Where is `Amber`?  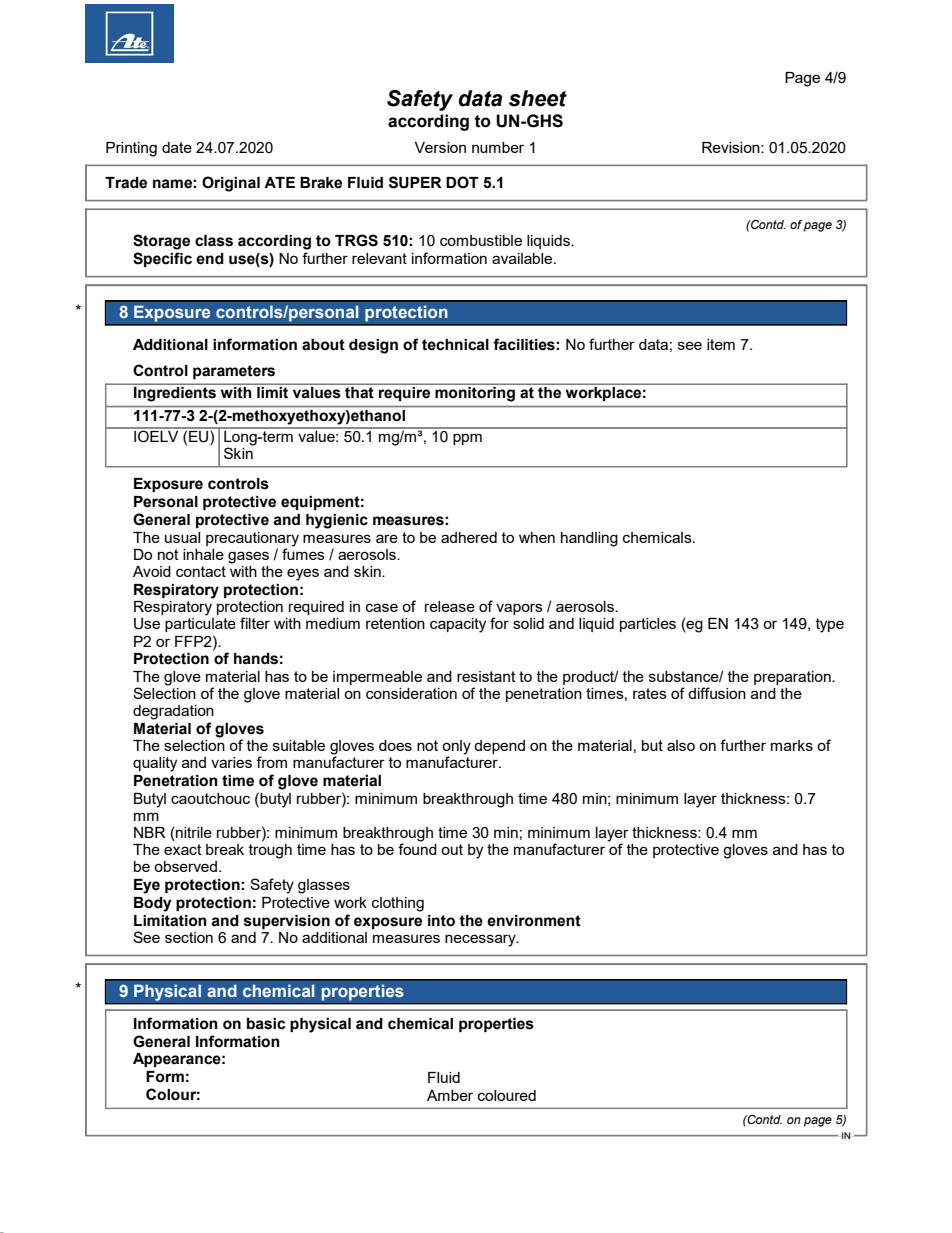
Amber is located at coordinates (450, 1095).
